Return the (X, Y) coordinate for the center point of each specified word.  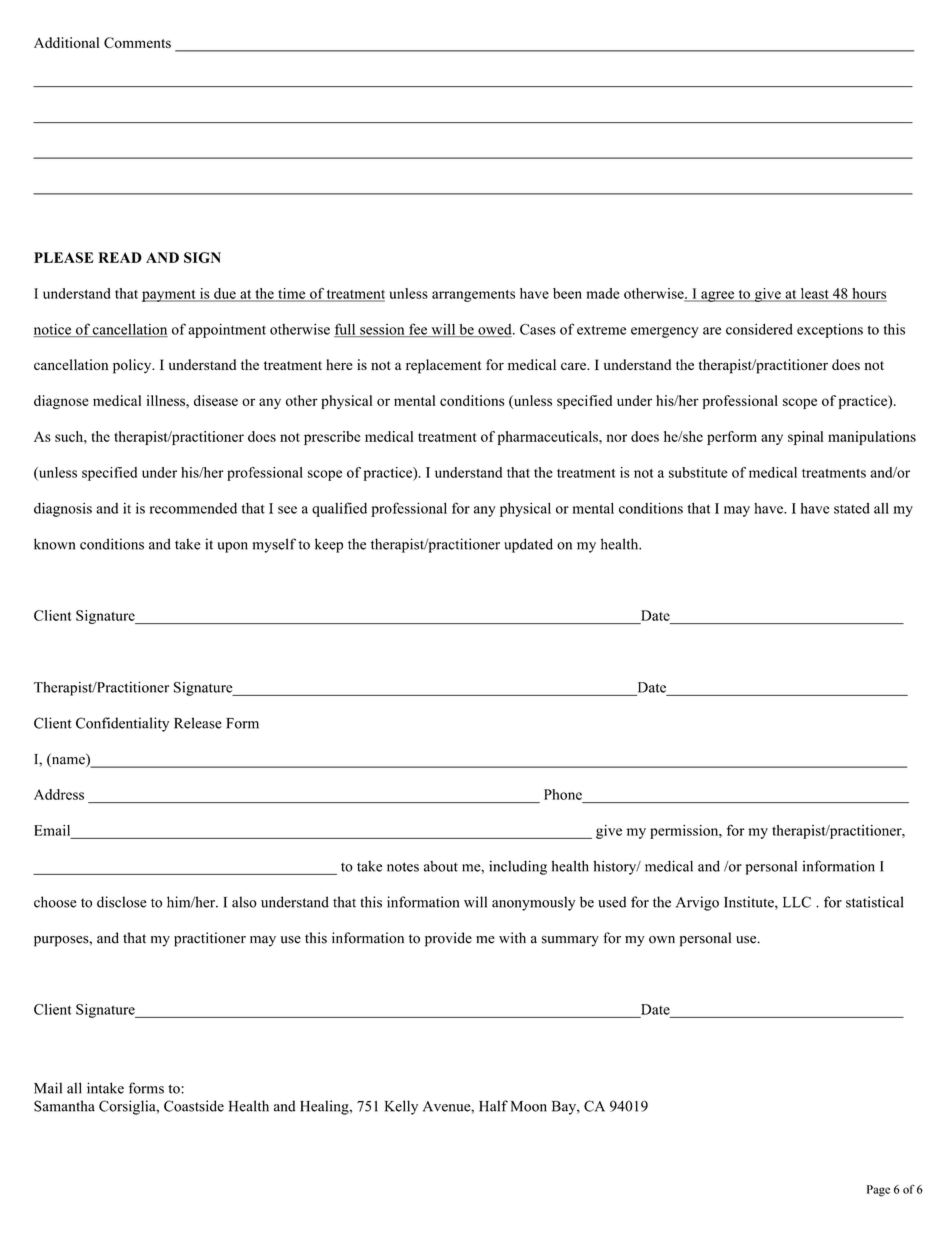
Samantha (64, 1106)
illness (167, 400)
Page (878, 1191)
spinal (806, 438)
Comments (137, 42)
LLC (797, 902)
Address (59, 794)
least (814, 294)
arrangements (473, 296)
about (441, 866)
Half (493, 1106)
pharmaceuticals (549, 438)
